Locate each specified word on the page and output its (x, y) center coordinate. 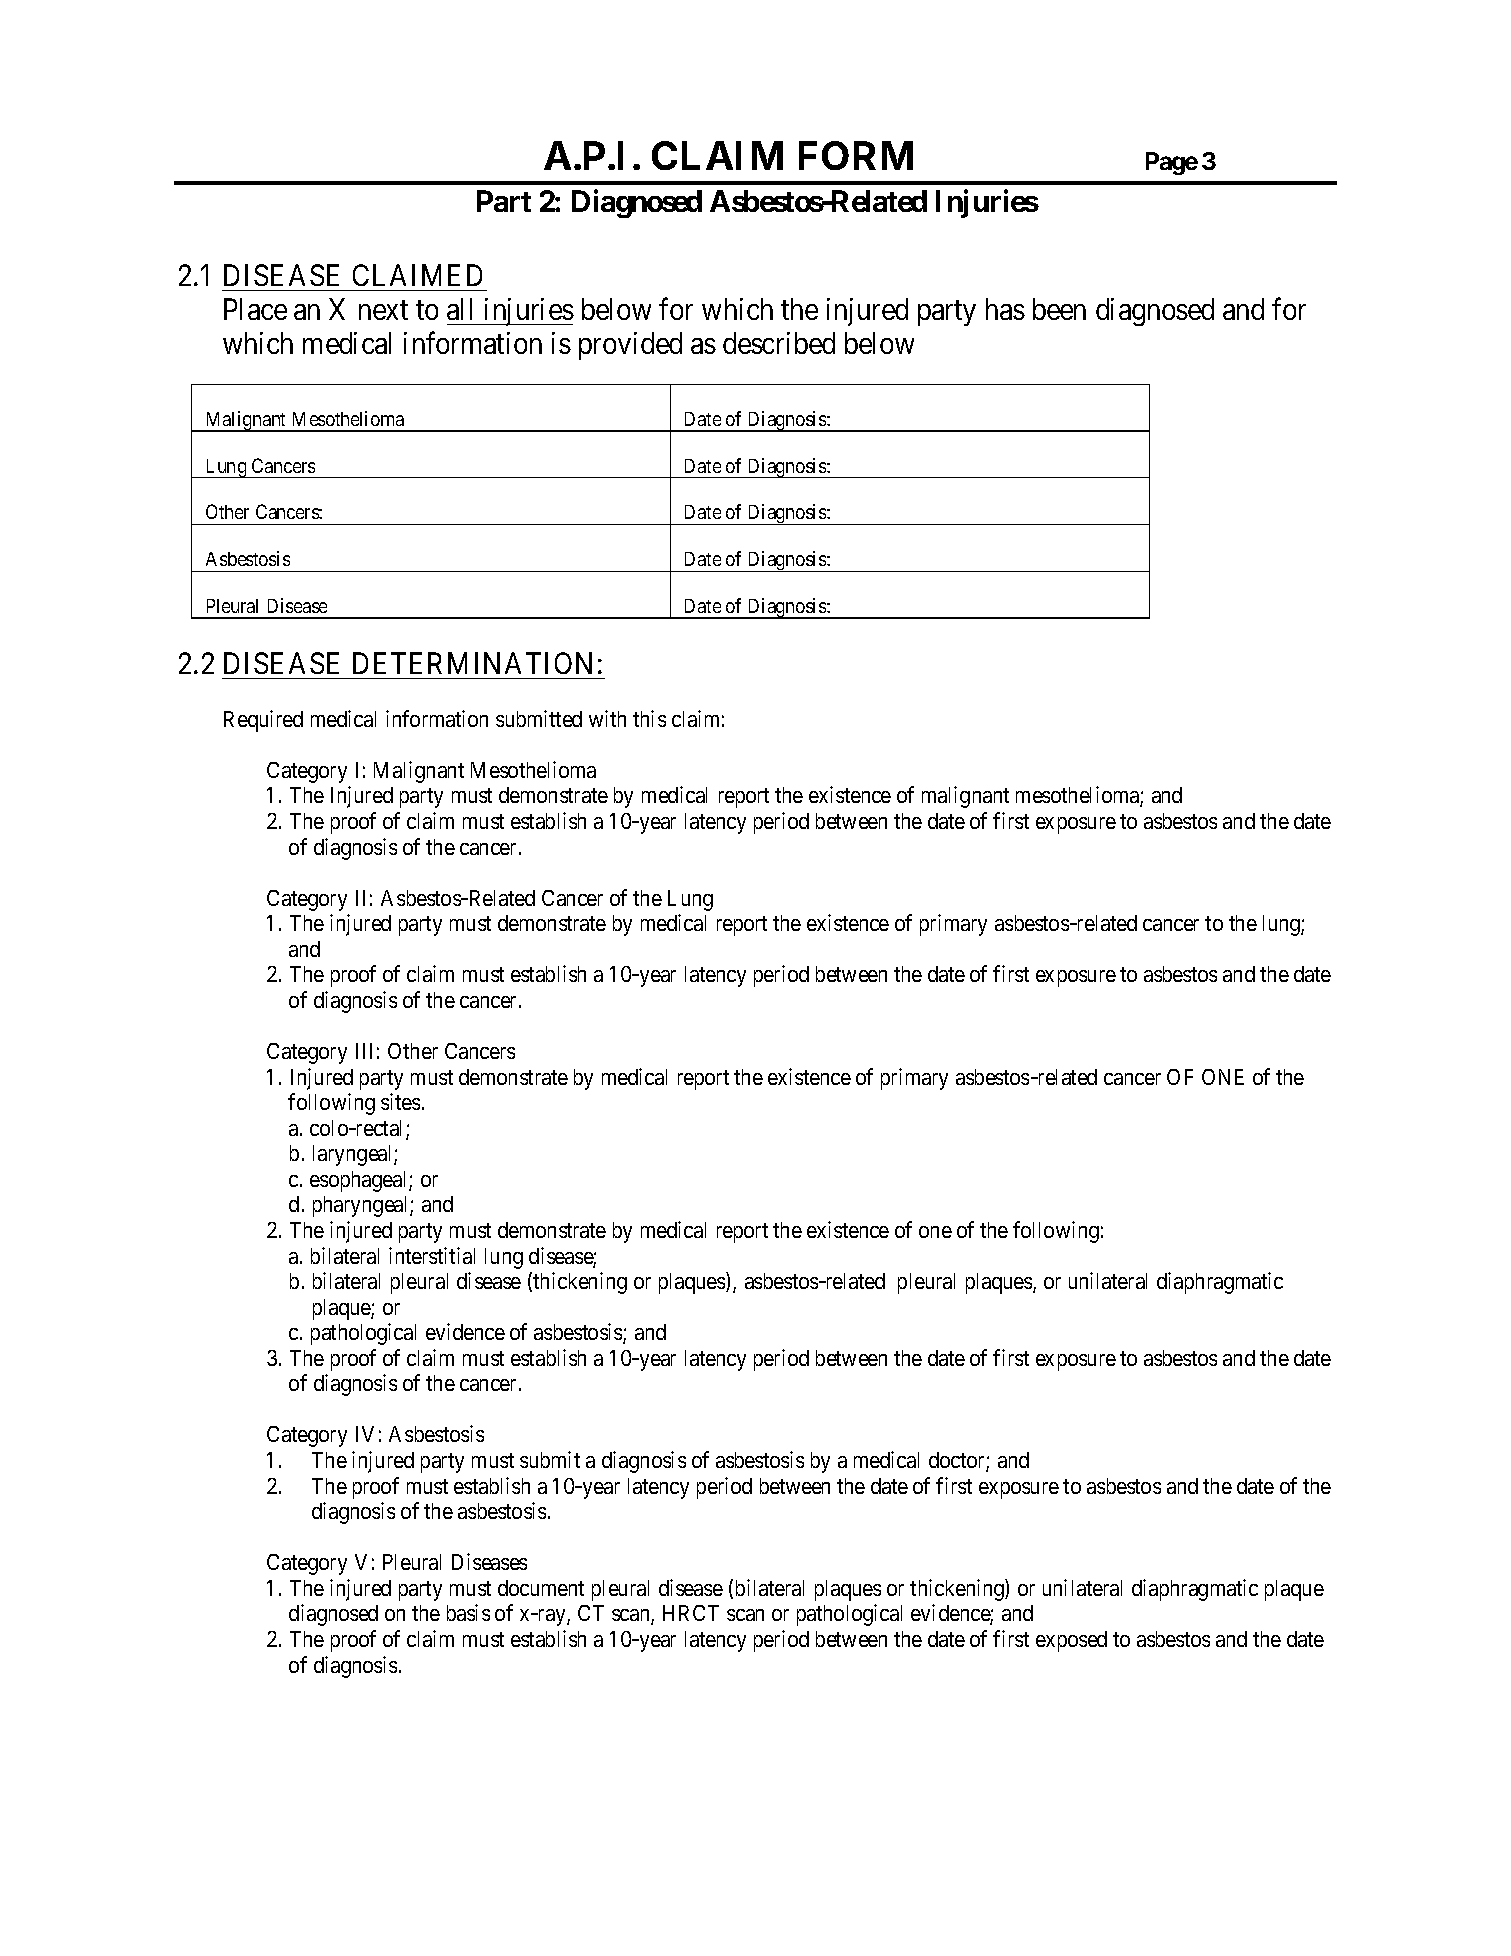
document (541, 1588)
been (1059, 309)
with (607, 718)
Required (263, 721)
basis (468, 1612)
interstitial (432, 1255)
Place (255, 309)
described (779, 343)
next (383, 310)
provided (630, 346)
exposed (1071, 1641)
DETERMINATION (472, 663)
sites (400, 1101)
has (1005, 309)
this (649, 718)
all (459, 309)
